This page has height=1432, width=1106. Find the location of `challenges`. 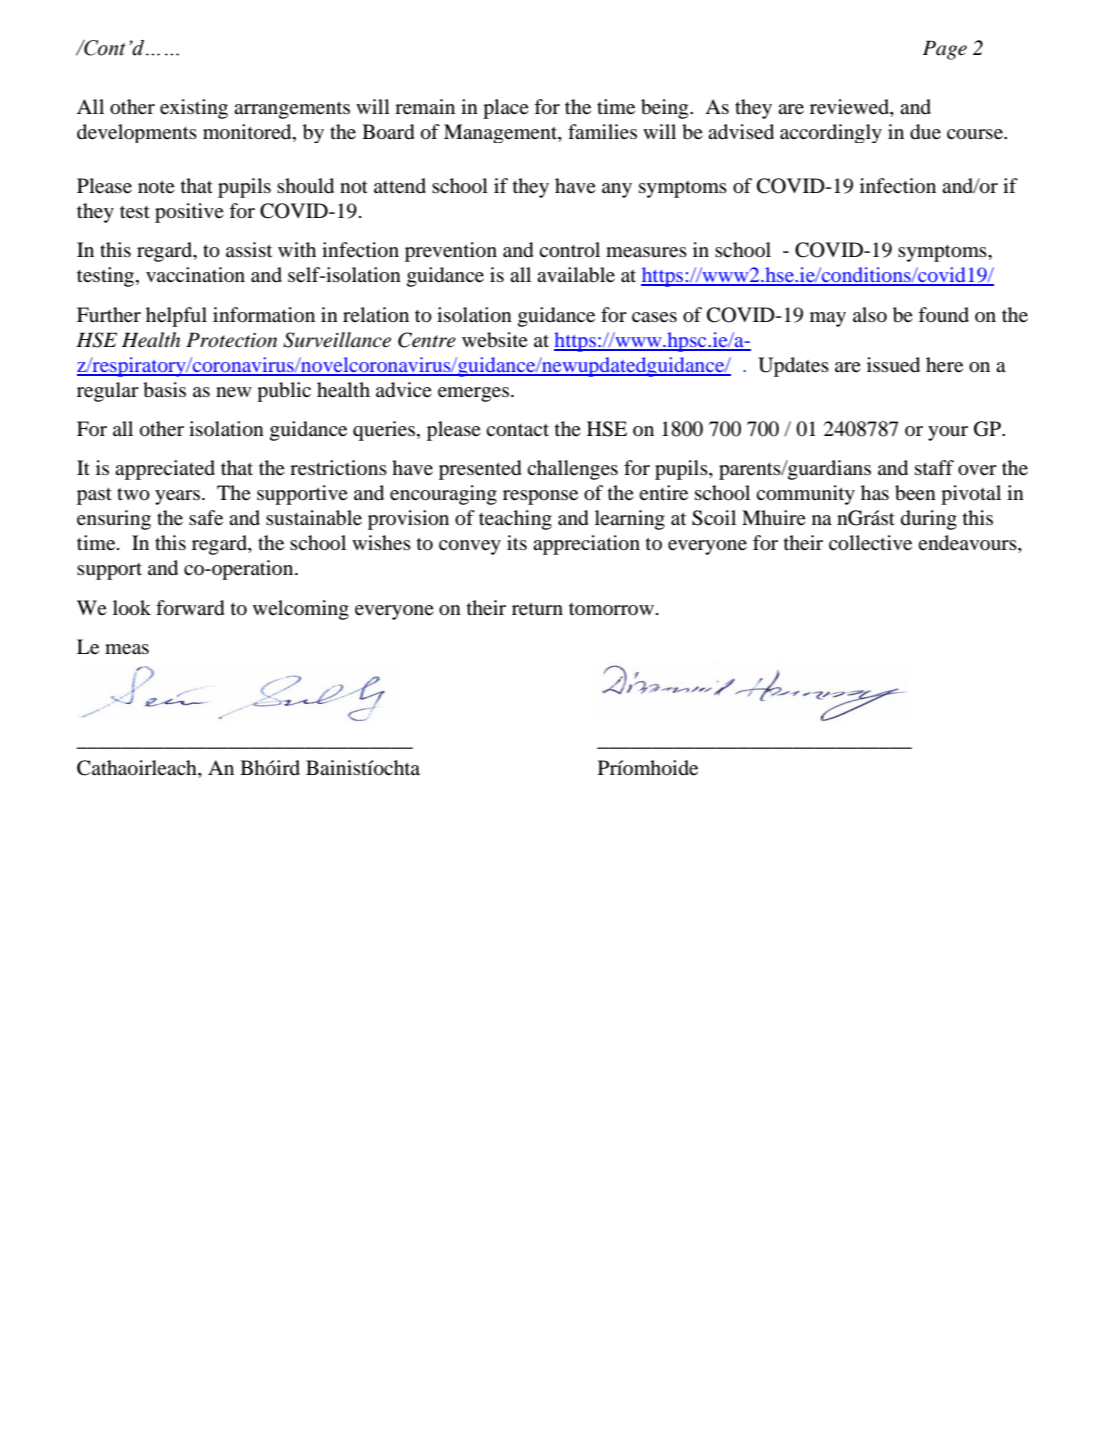

challenges is located at coordinates (572, 470).
